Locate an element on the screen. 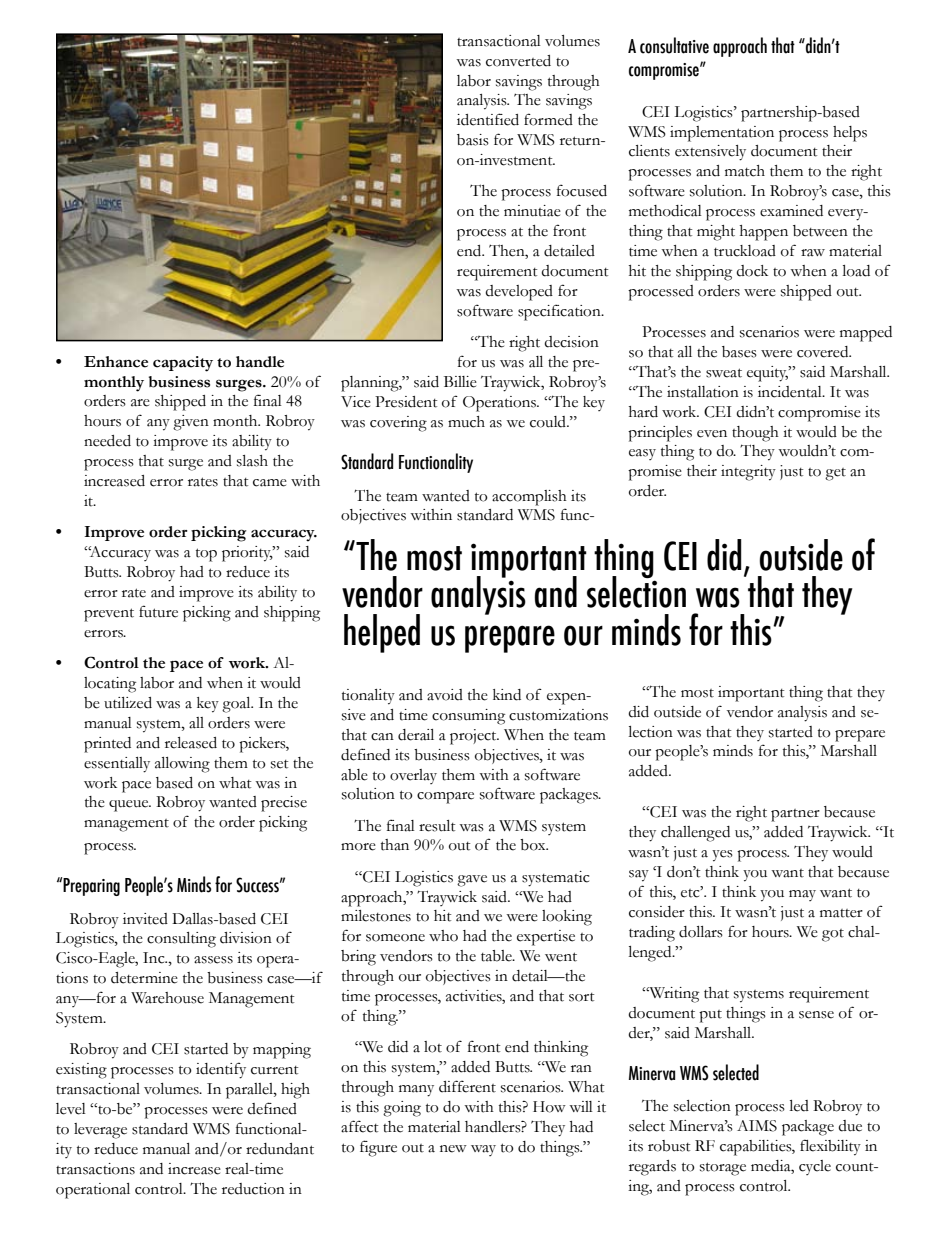 Image resolution: width=952 pixels, height=1233 pixels. converted is located at coordinates (518, 61).
